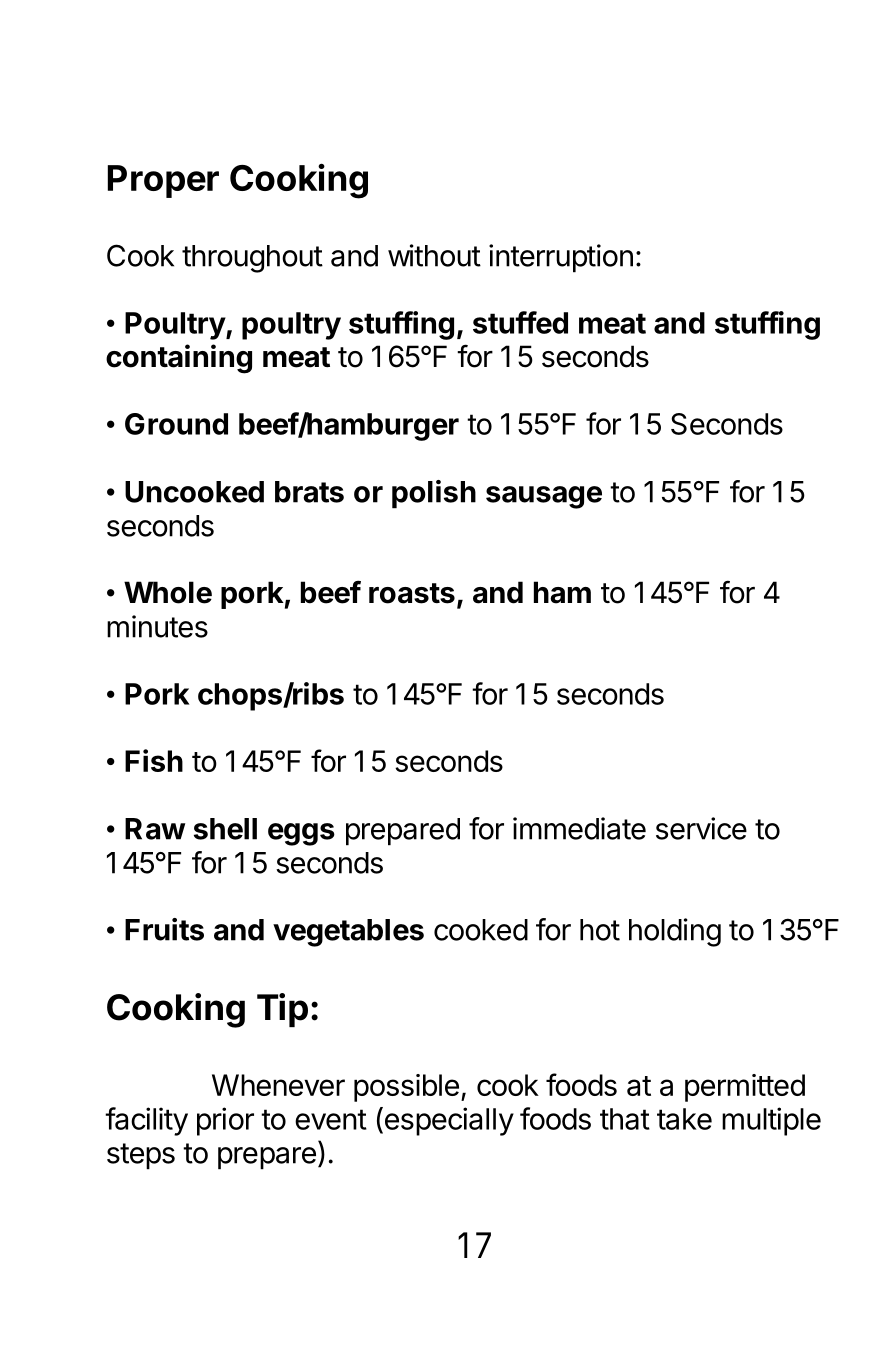 The image size is (886, 1372). I want to click on interruption, so click(561, 258).
